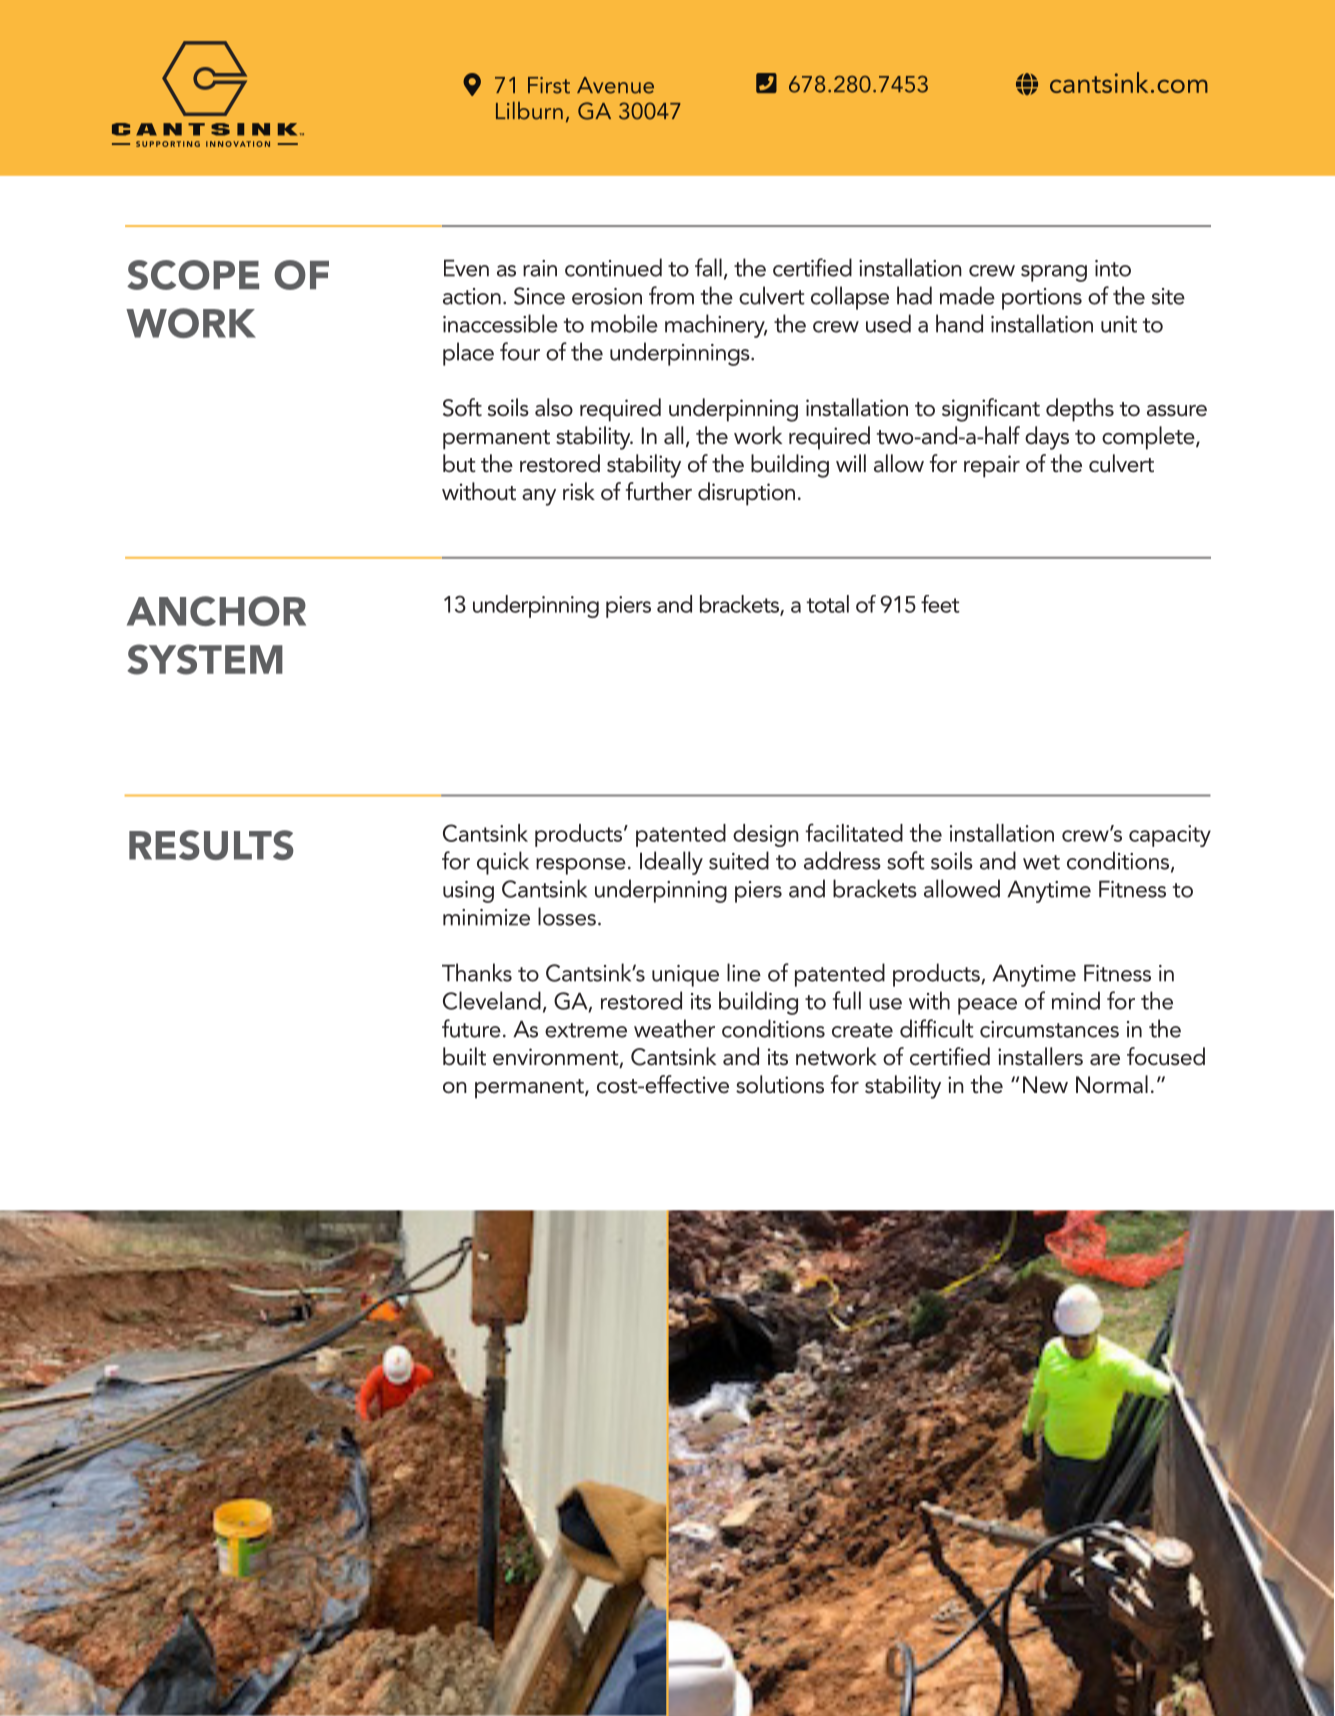 Image resolution: width=1335 pixels, height=1716 pixels. Describe the element at coordinates (766, 835) in the document. I see `design` at that location.
